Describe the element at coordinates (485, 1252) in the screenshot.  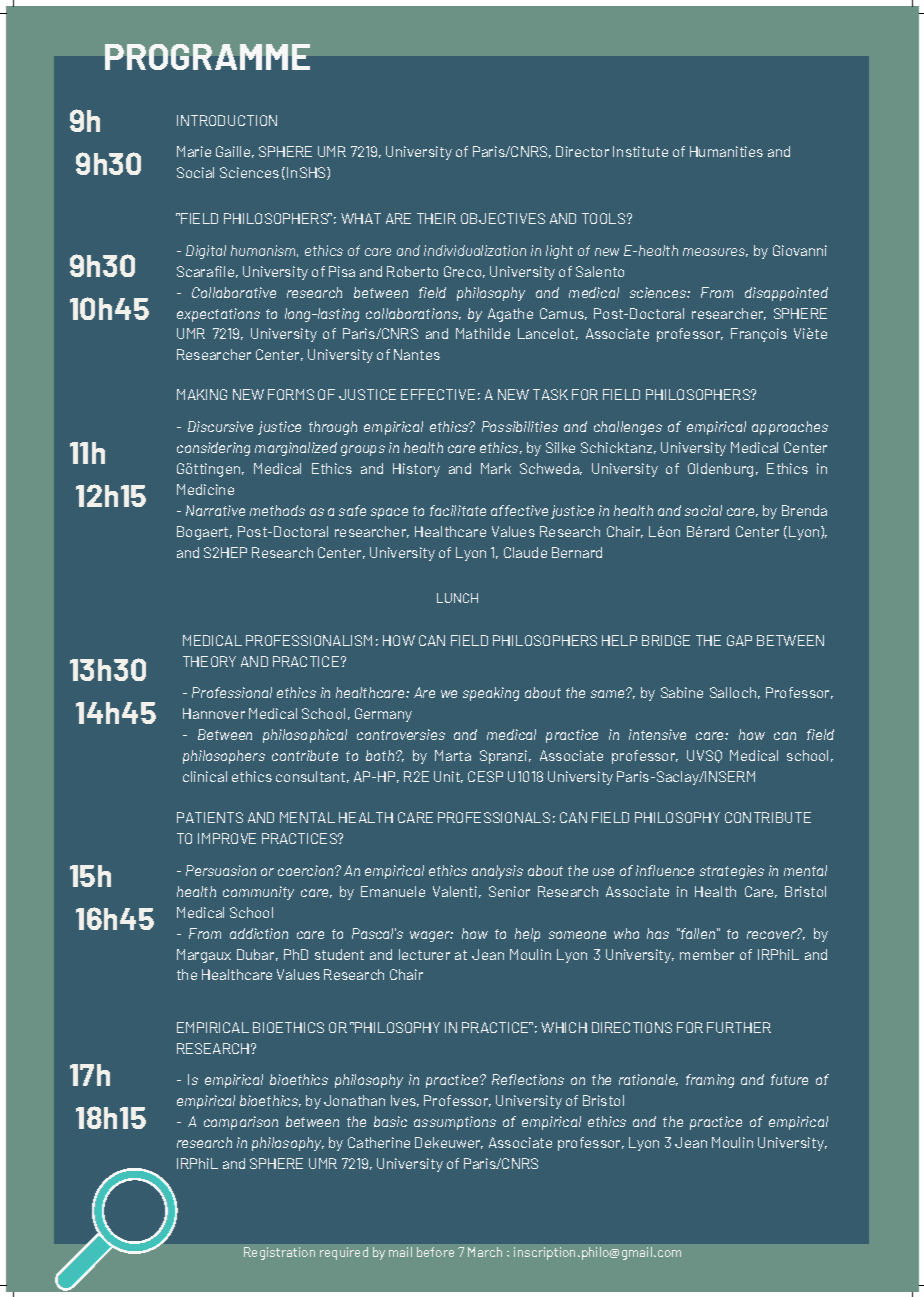
I see `March` at that location.
